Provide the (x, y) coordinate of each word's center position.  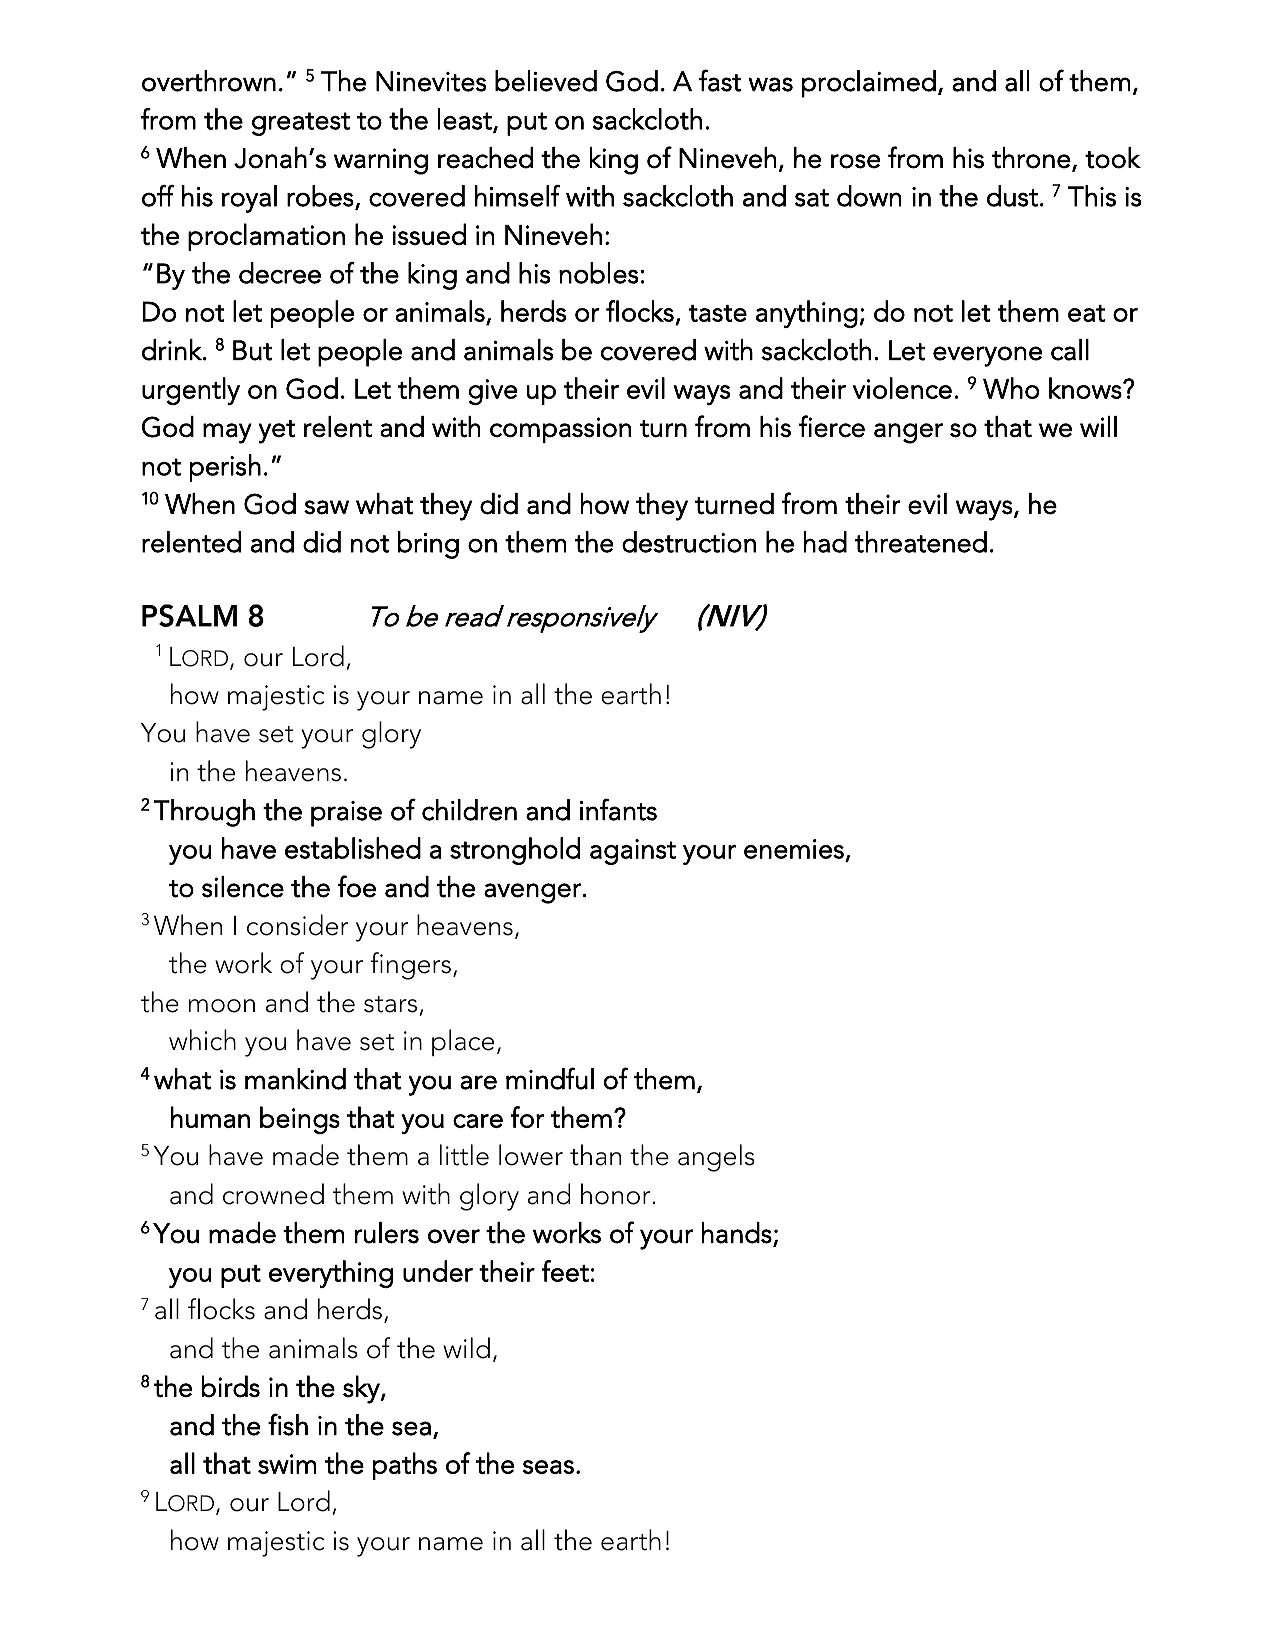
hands (737, 1233)
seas (548, 1467)
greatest (301, 124)
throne (1031, 158)
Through (204, 813)
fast (720, 80)
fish (288, 1424)
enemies (794, 849)
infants (618, 809)
